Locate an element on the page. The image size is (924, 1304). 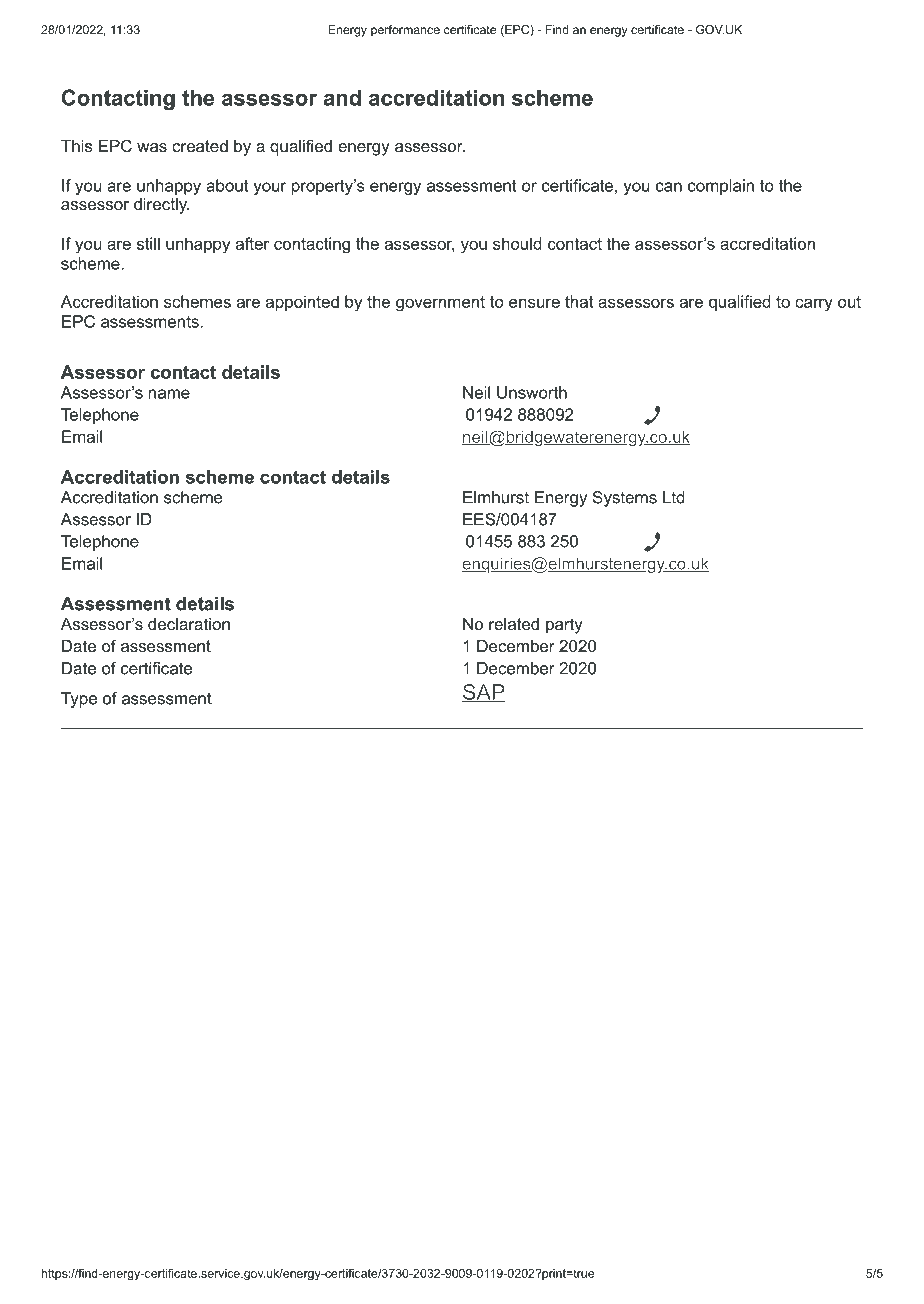
Ltd is located at coordinates (674, 497).
